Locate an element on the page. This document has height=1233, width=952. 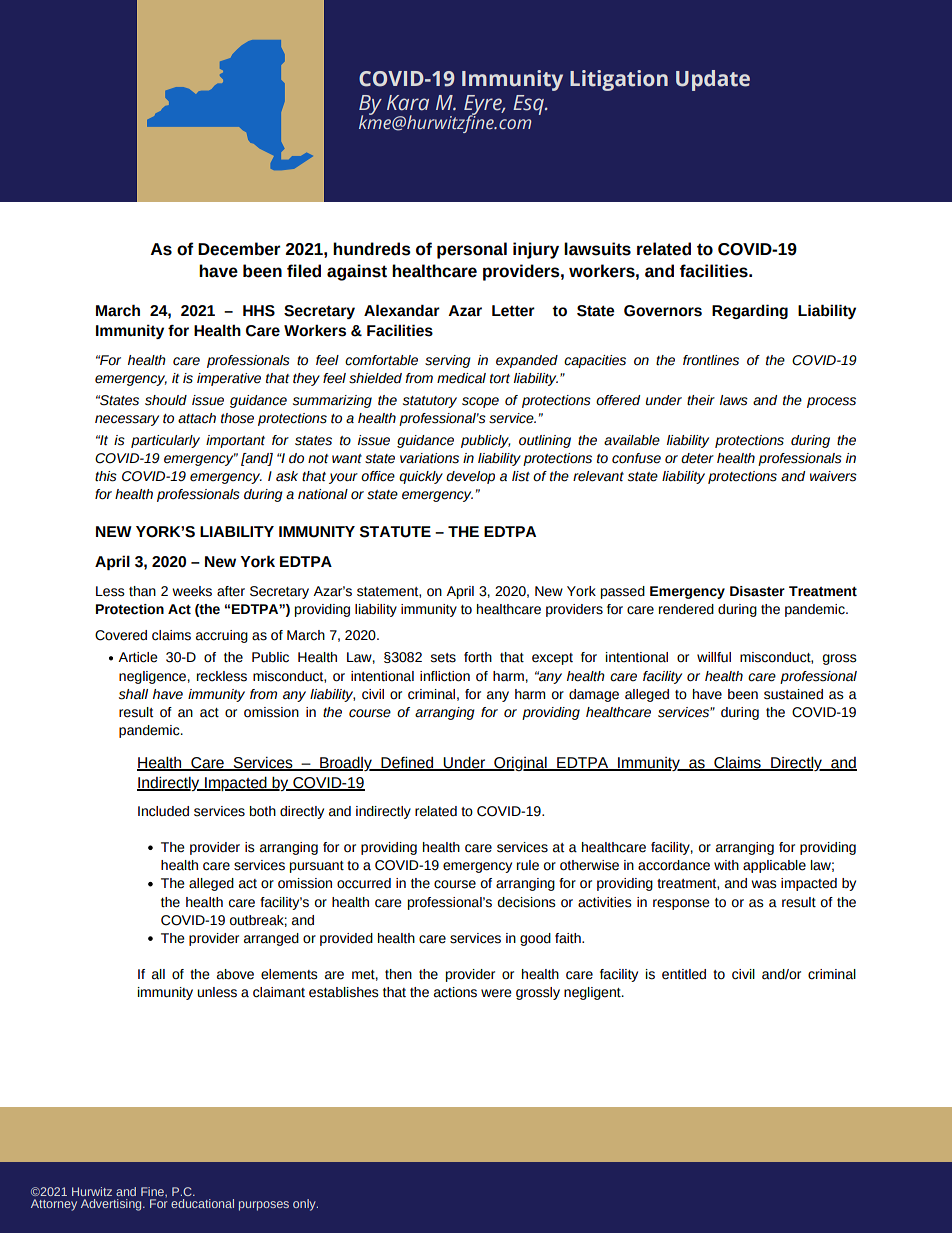
deter is located at coordinates (697, 458).
